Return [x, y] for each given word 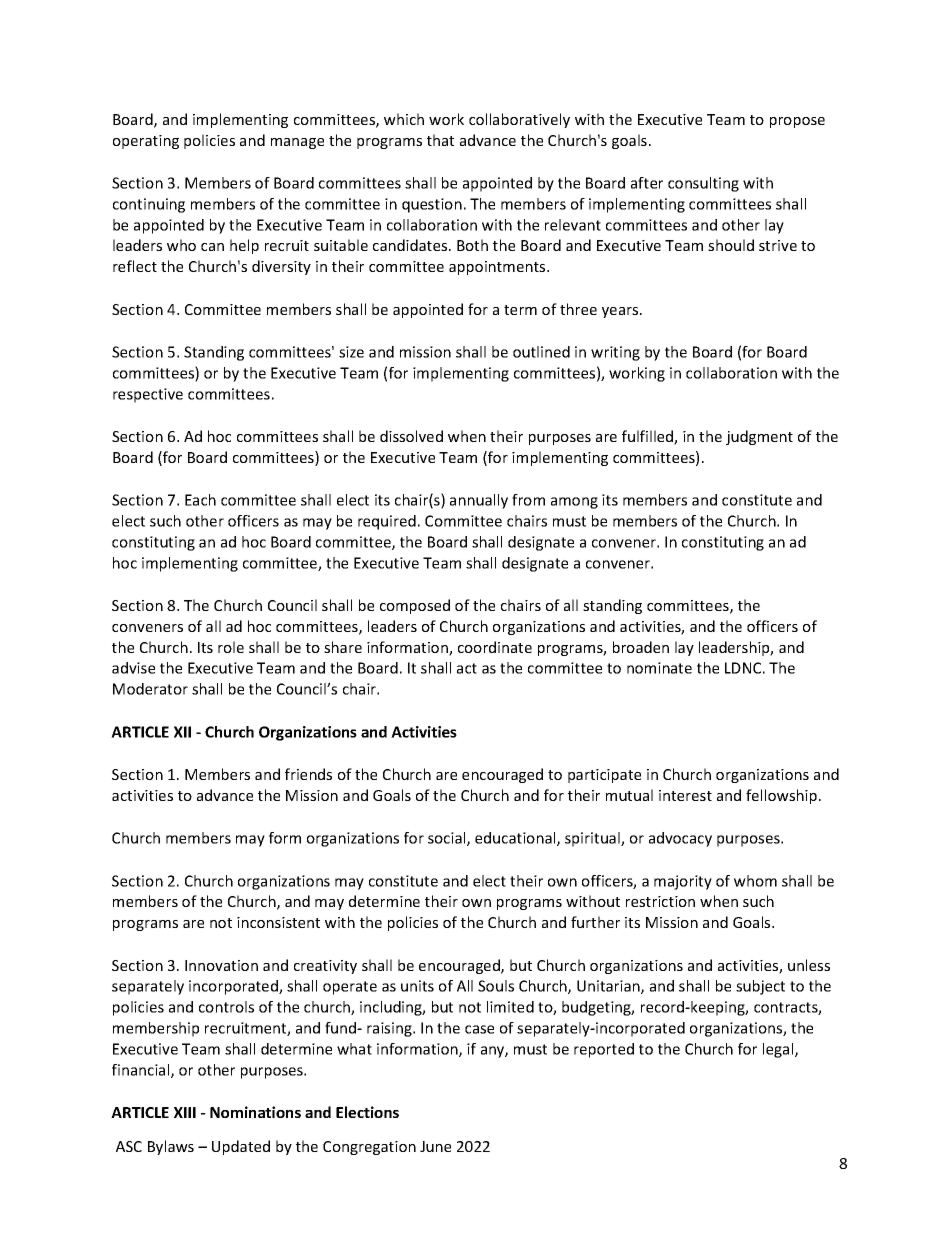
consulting [703, 184]
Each [200, 500]
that [440, 140]
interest [685, 795]
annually [479, 501]
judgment [759, 437]
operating [146, 142]
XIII [185, 1112]
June [435, 1146]
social [448, 839]
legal [779, 1050]
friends [308, 774]
